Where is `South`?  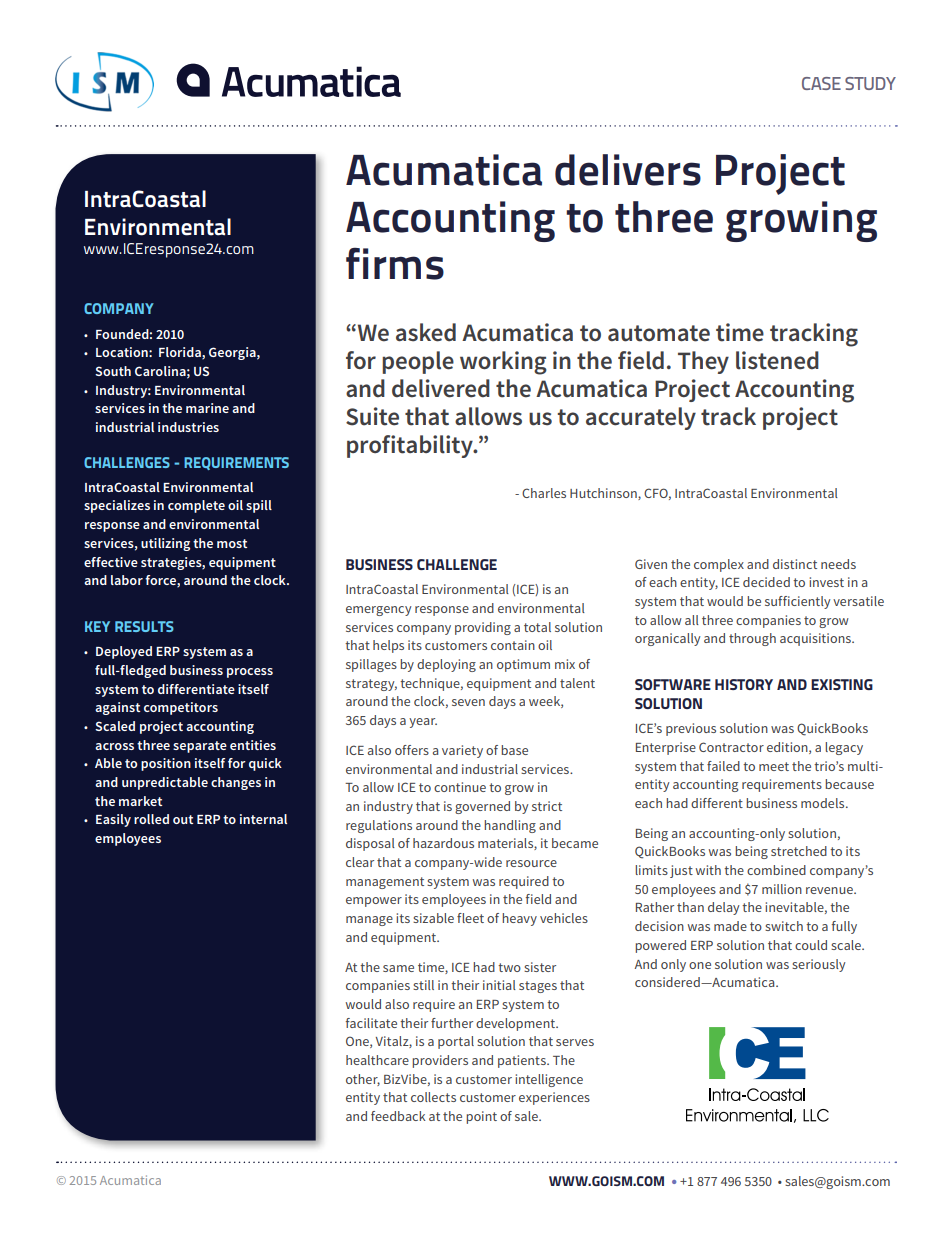
South is located at coordinates (113, 371).
